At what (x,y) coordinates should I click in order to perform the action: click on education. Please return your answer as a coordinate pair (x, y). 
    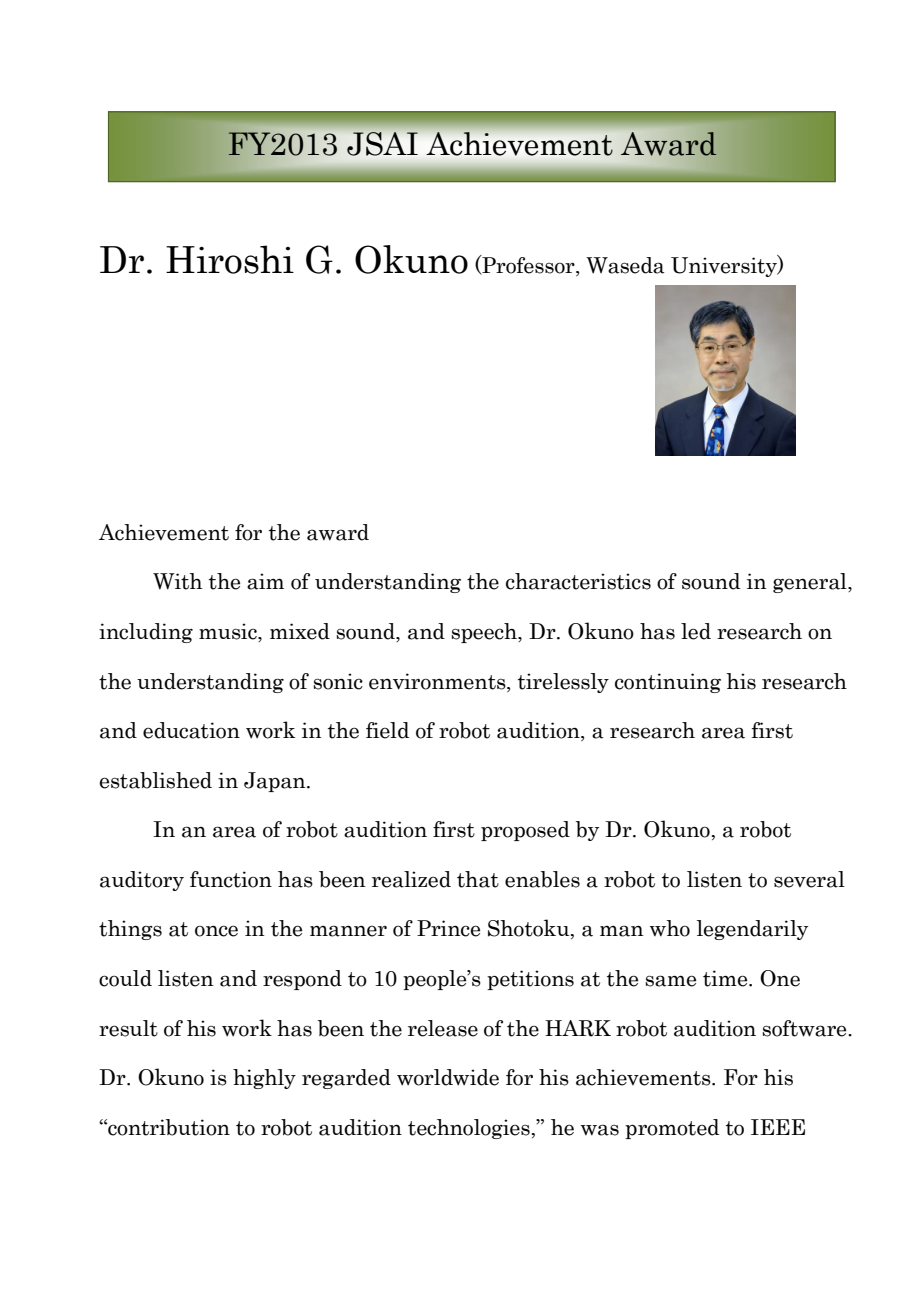
    Looking at the image, I should click on (191, 730).
